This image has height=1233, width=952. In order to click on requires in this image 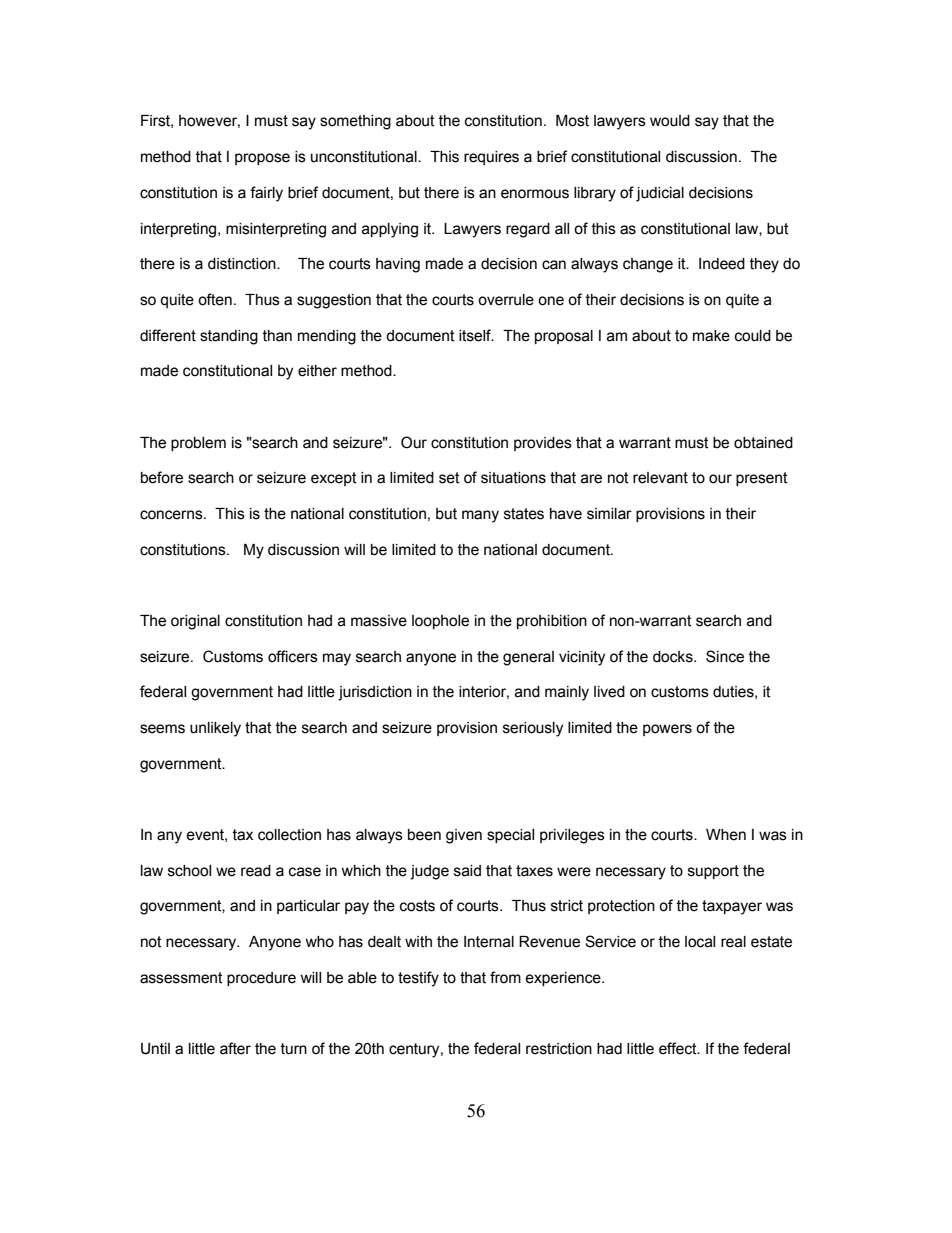, I will do `click(491, 158)`.
